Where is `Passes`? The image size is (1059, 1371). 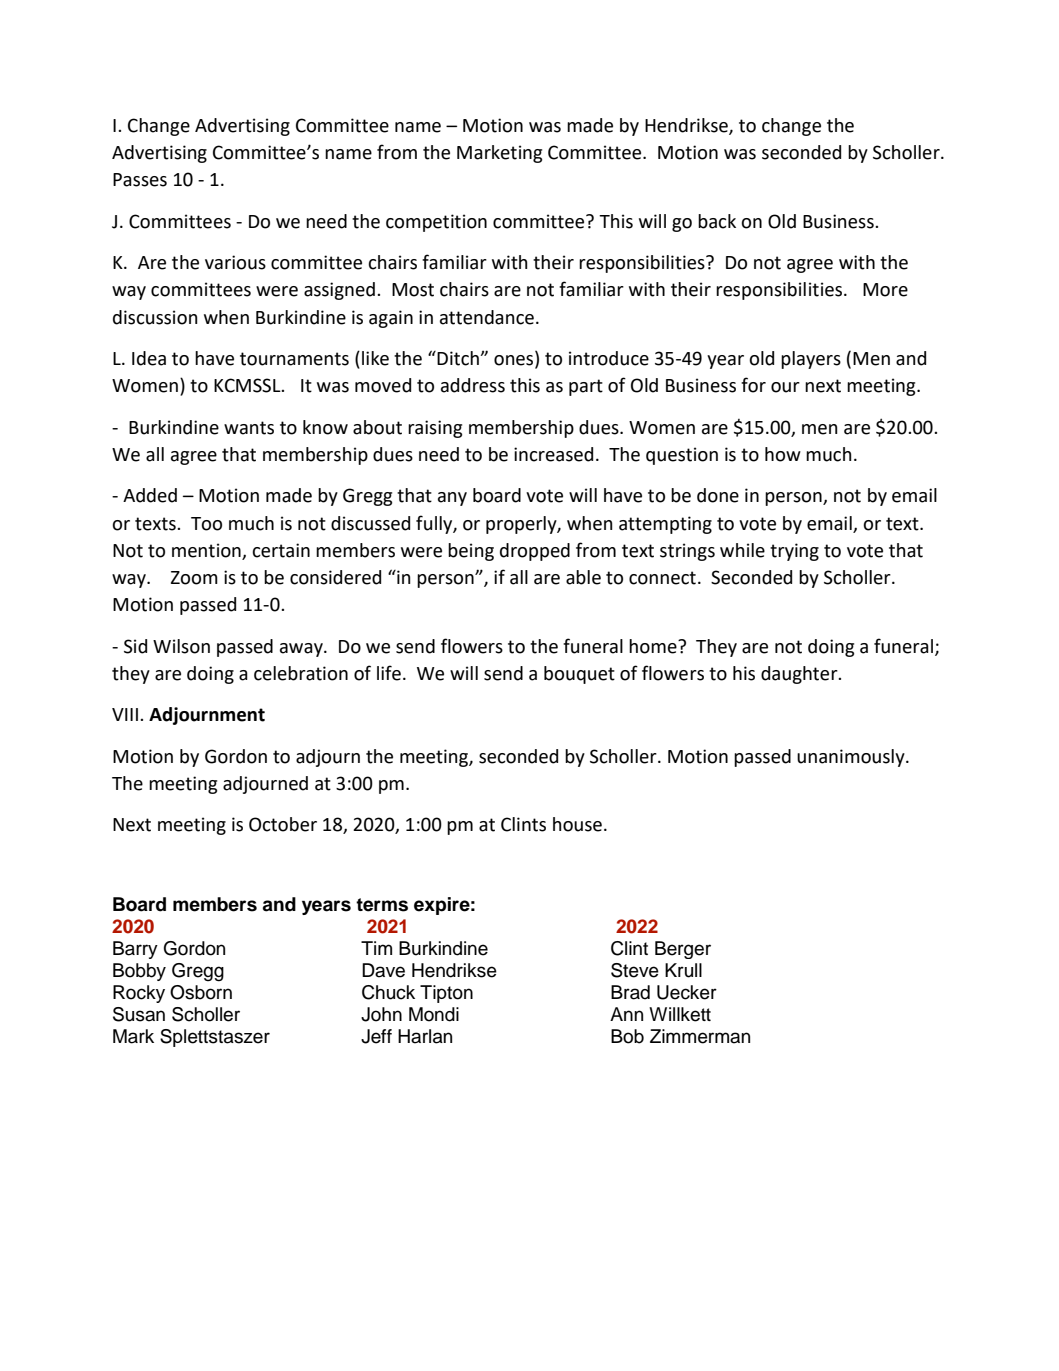 Passes is located at coordinates (140, 180).
